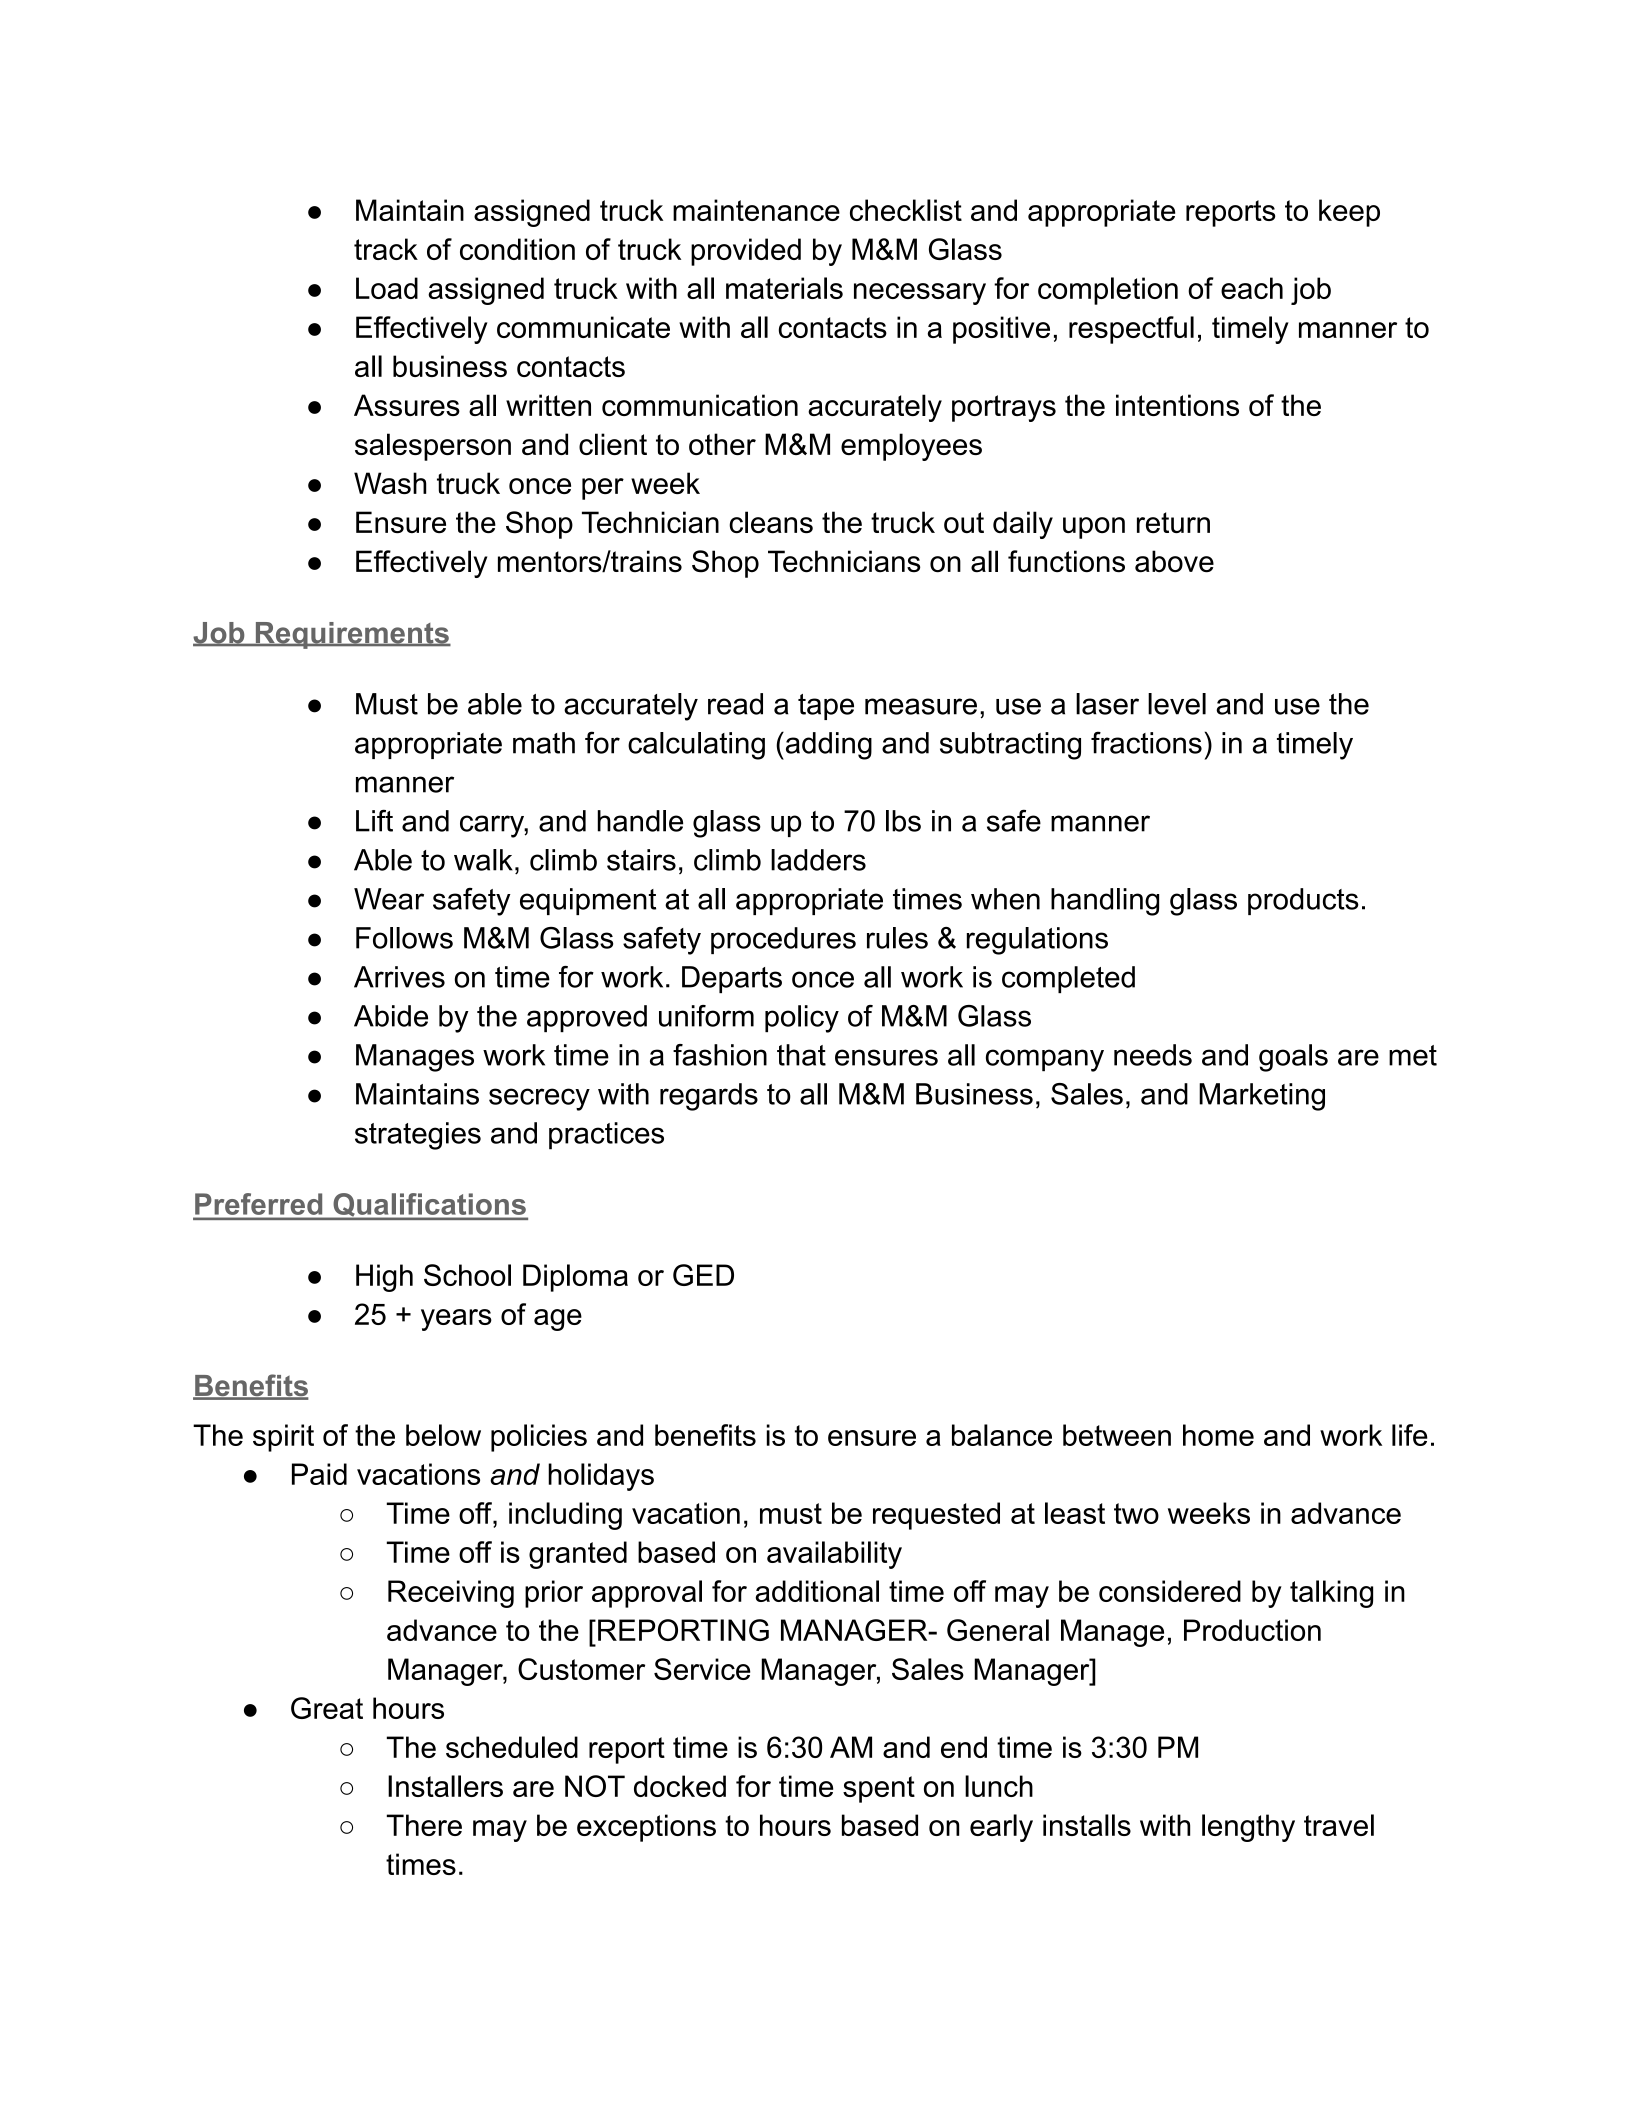  What do you see at coordinates (391, 1016) in the screenshot?
I see `Abide` at bounding box center [391, 1016].
